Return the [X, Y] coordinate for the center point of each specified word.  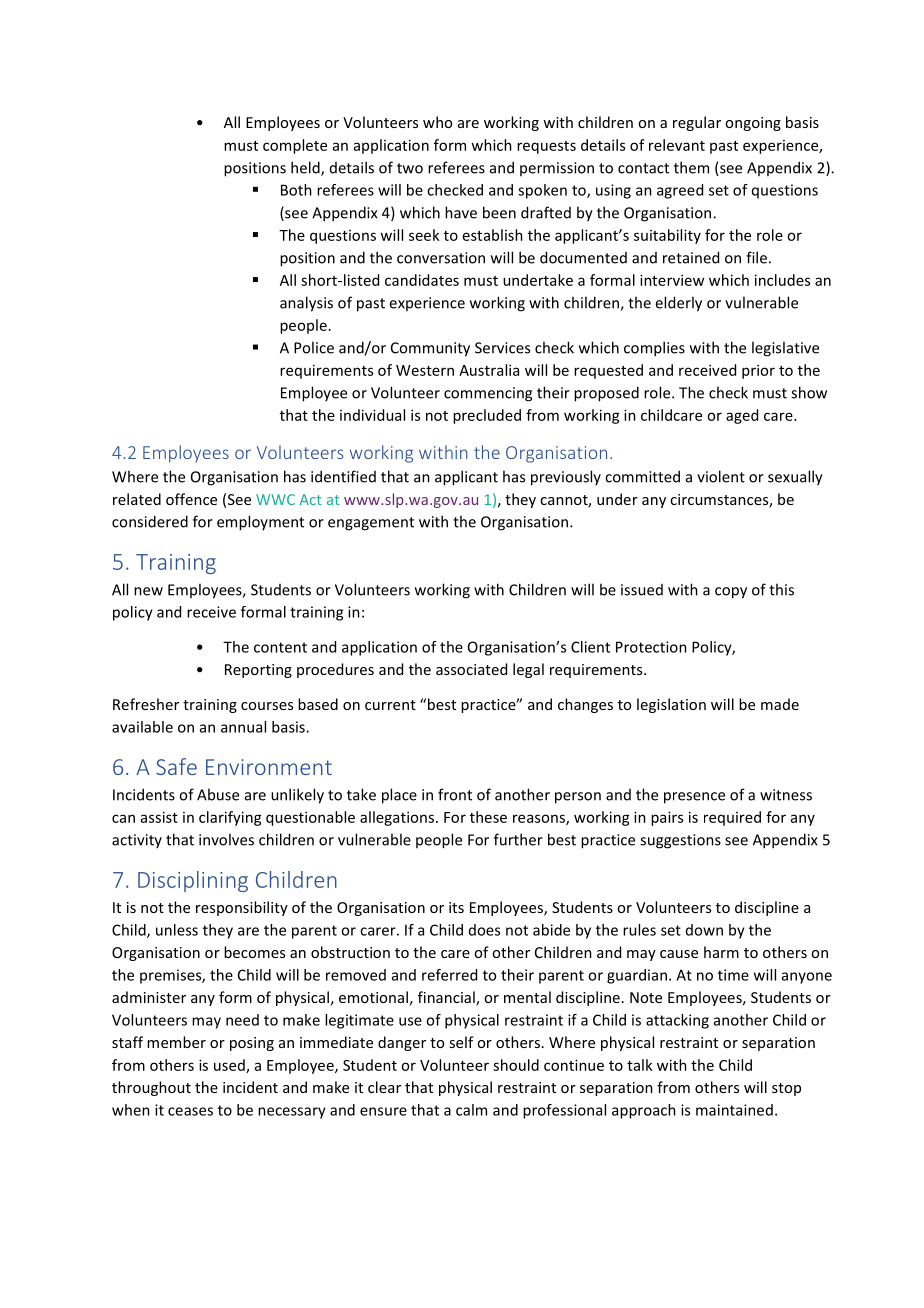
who [437, 122]
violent [721, 476]
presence [694, 798]
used [230, 1066]
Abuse [218, 794]
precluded [487, 416]
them [691, 167]
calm [471, 1110]
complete [295, 146]
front [455, 794]
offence [191, 499]
